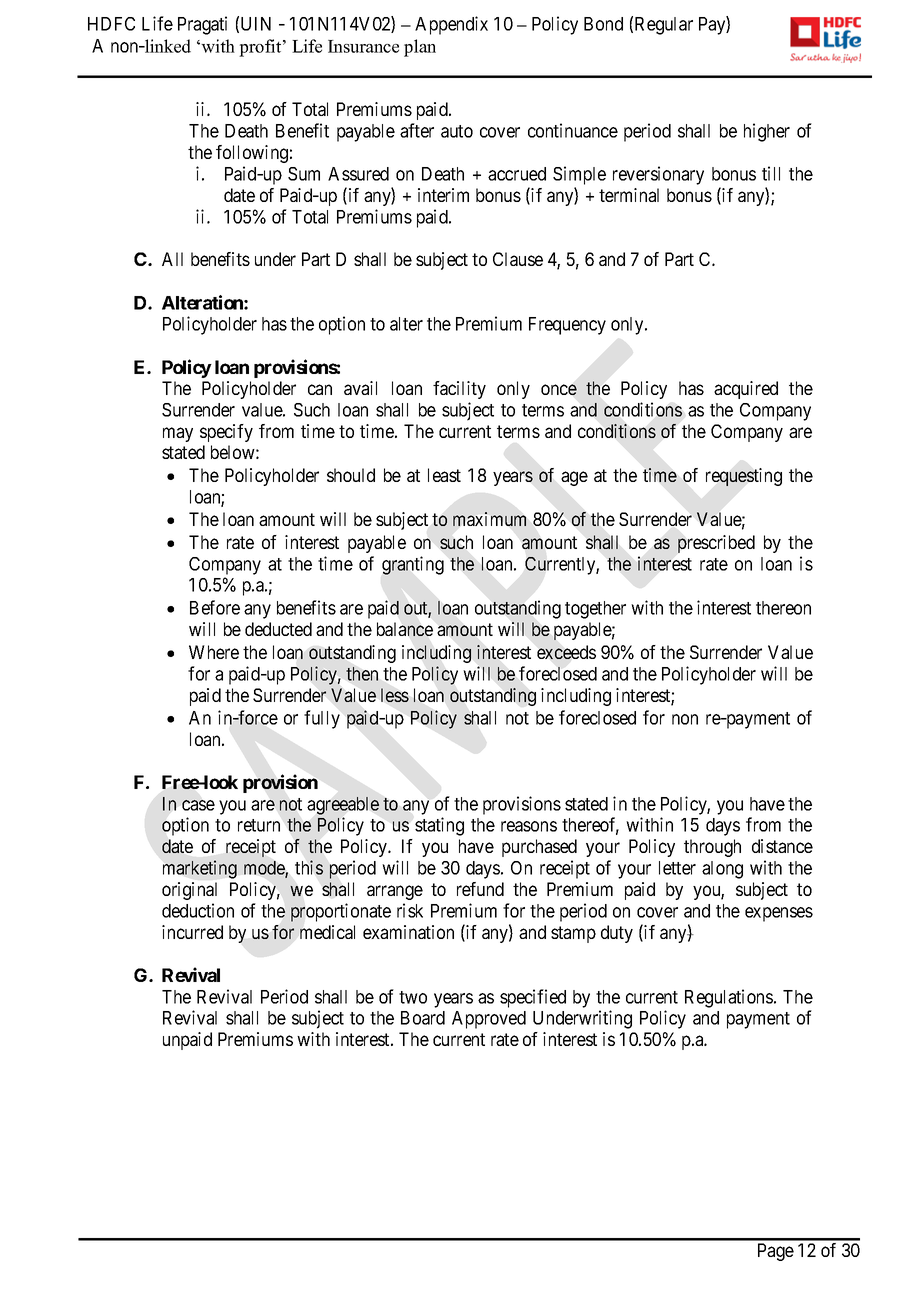 Image resolution: width=924 pixels, height=1308 pixels. Describe the element at coordinates (489, 1020) in the screenshot. I see `Approved` at that location.
